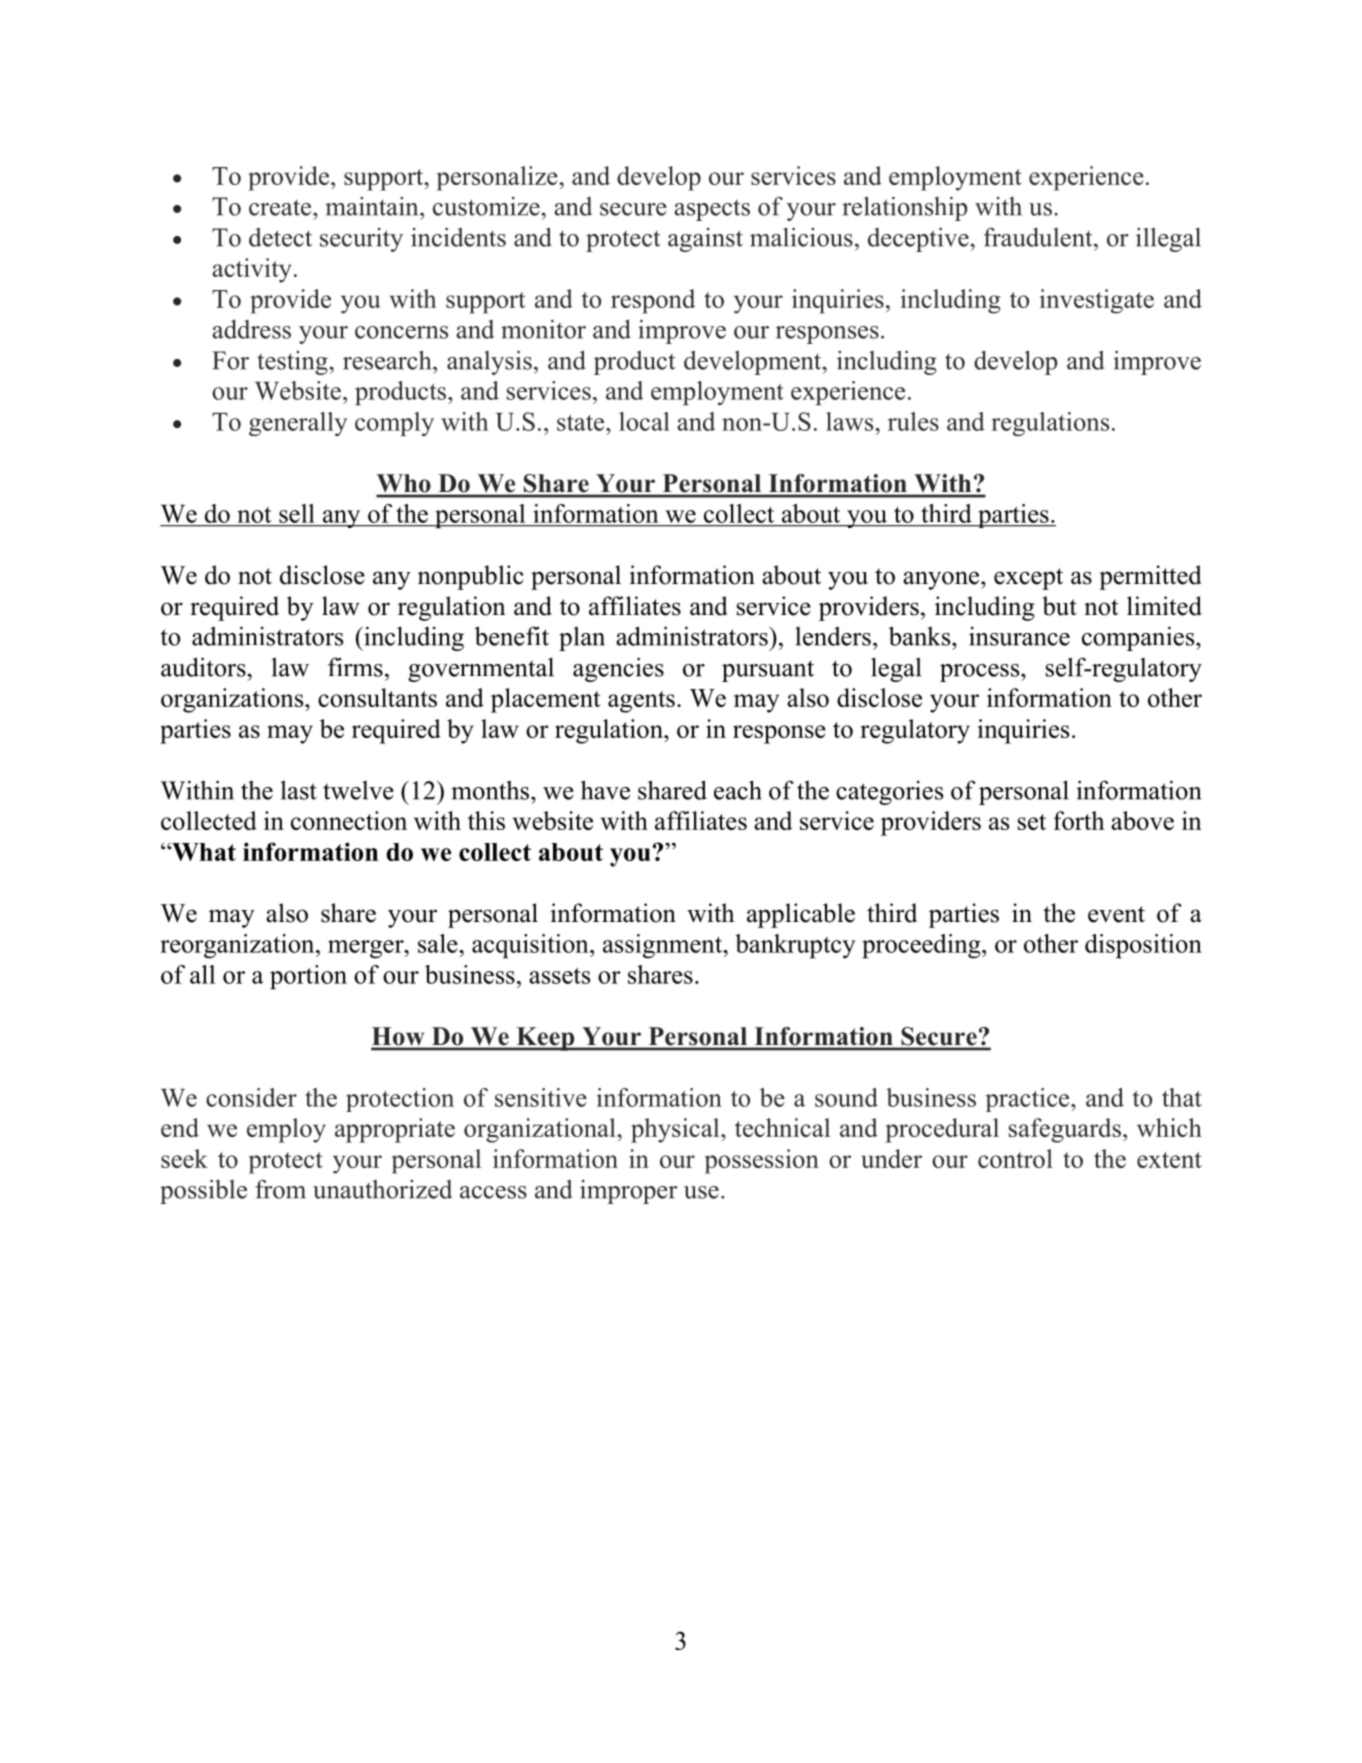 Image resolution: width=1362 pixels, height=1763 pixels. I want to click on organizations, so click(233, 700).
